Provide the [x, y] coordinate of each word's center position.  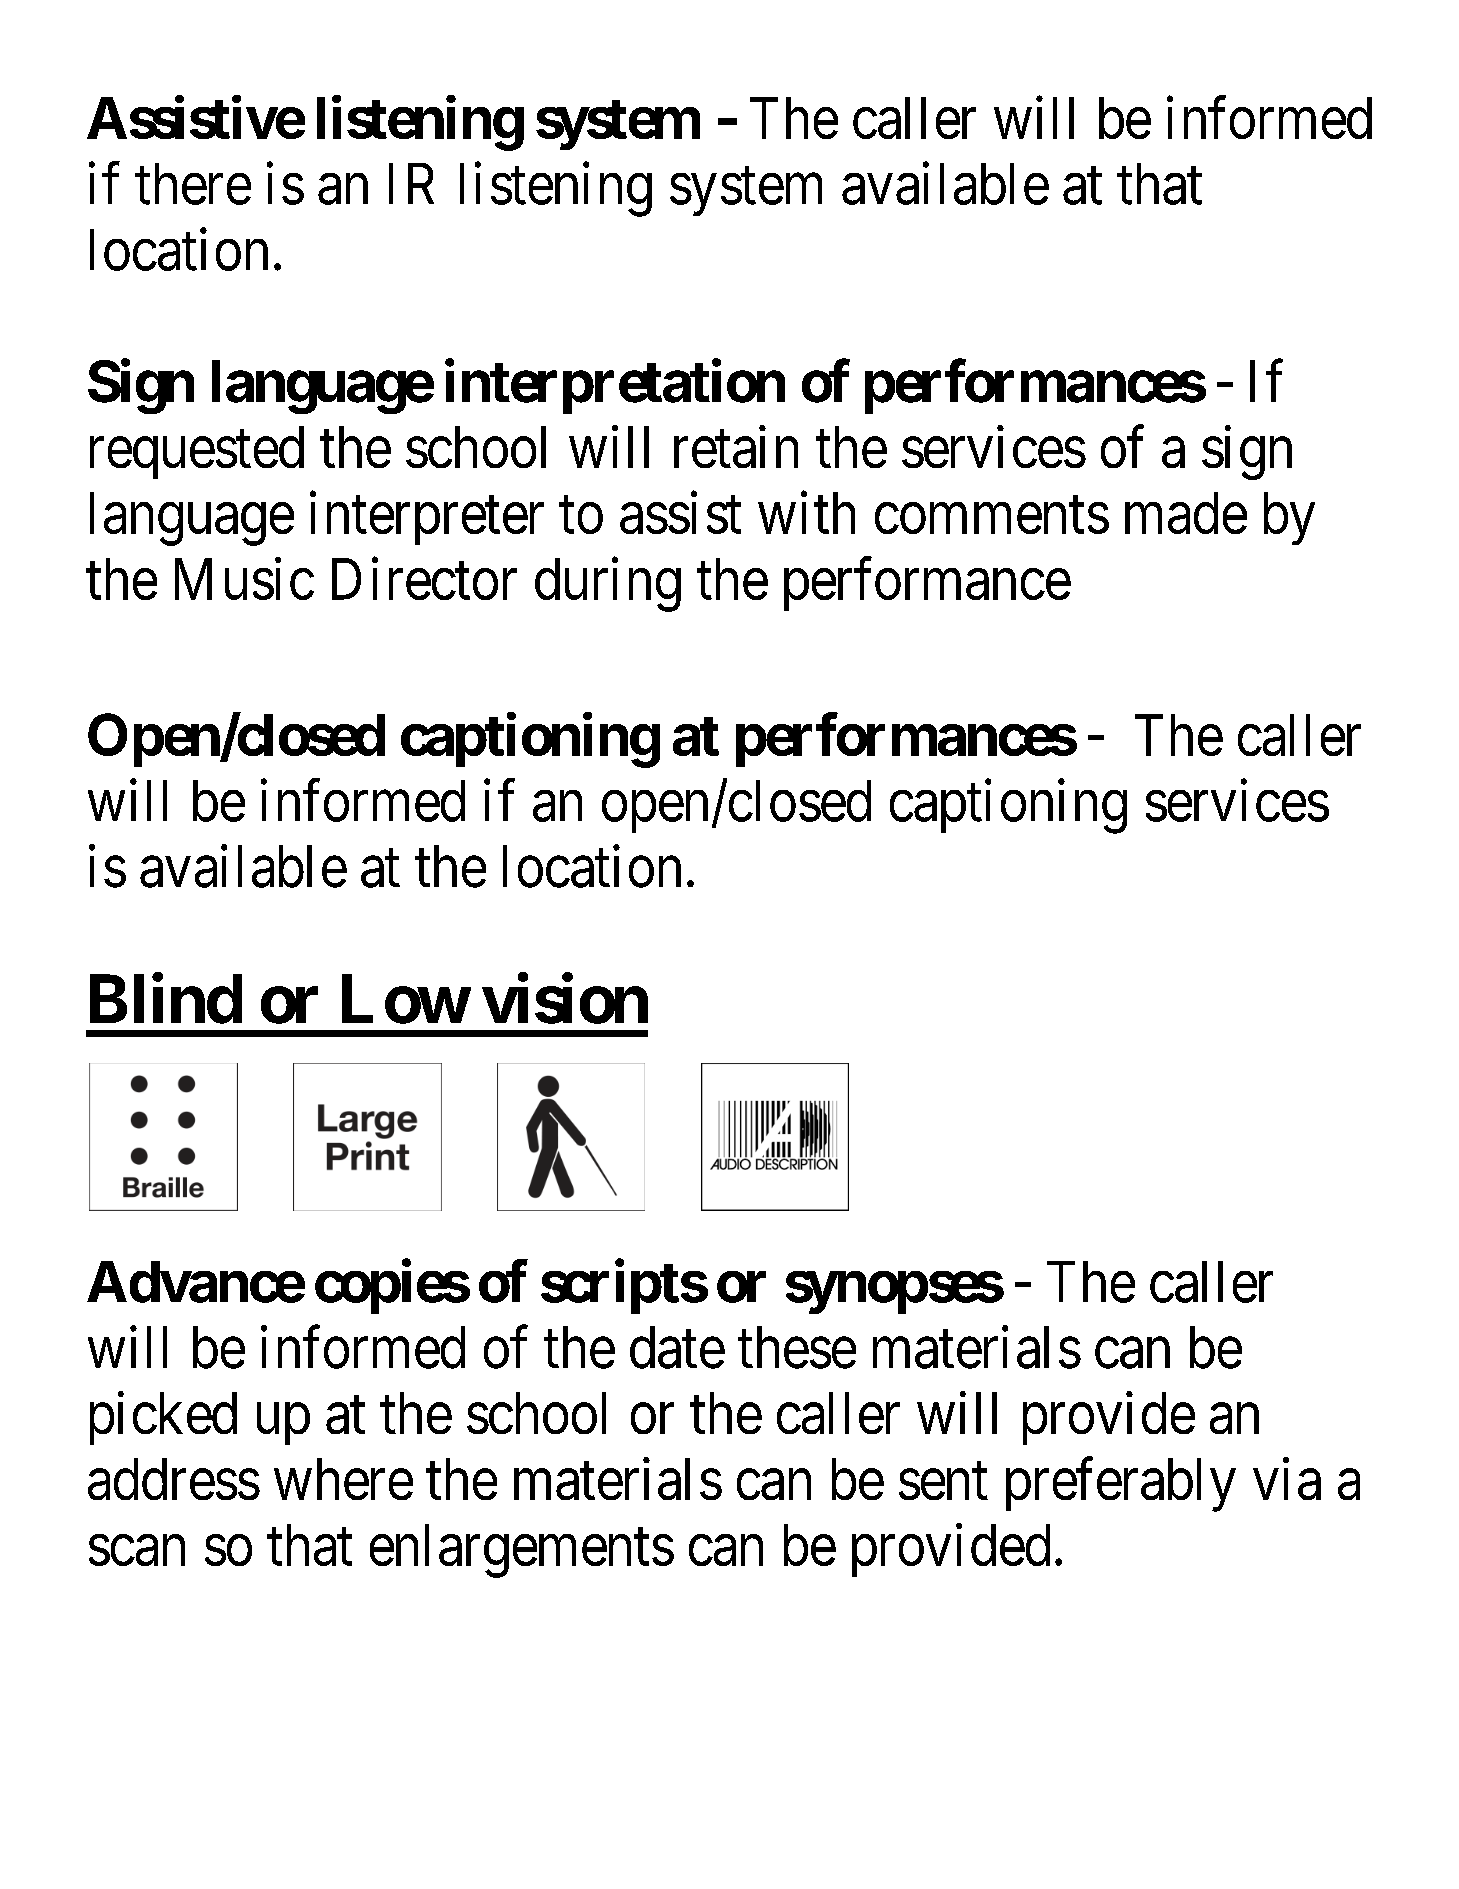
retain [736, 447]
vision [565, 999]
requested [197, 452]
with [806, 513]
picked [163, 1418]
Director [424, 579]
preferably [1121, 1485]
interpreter [427, 518]
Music [244, 579]
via [1287, 1479]
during [608, 585]
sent [943, 1482]
